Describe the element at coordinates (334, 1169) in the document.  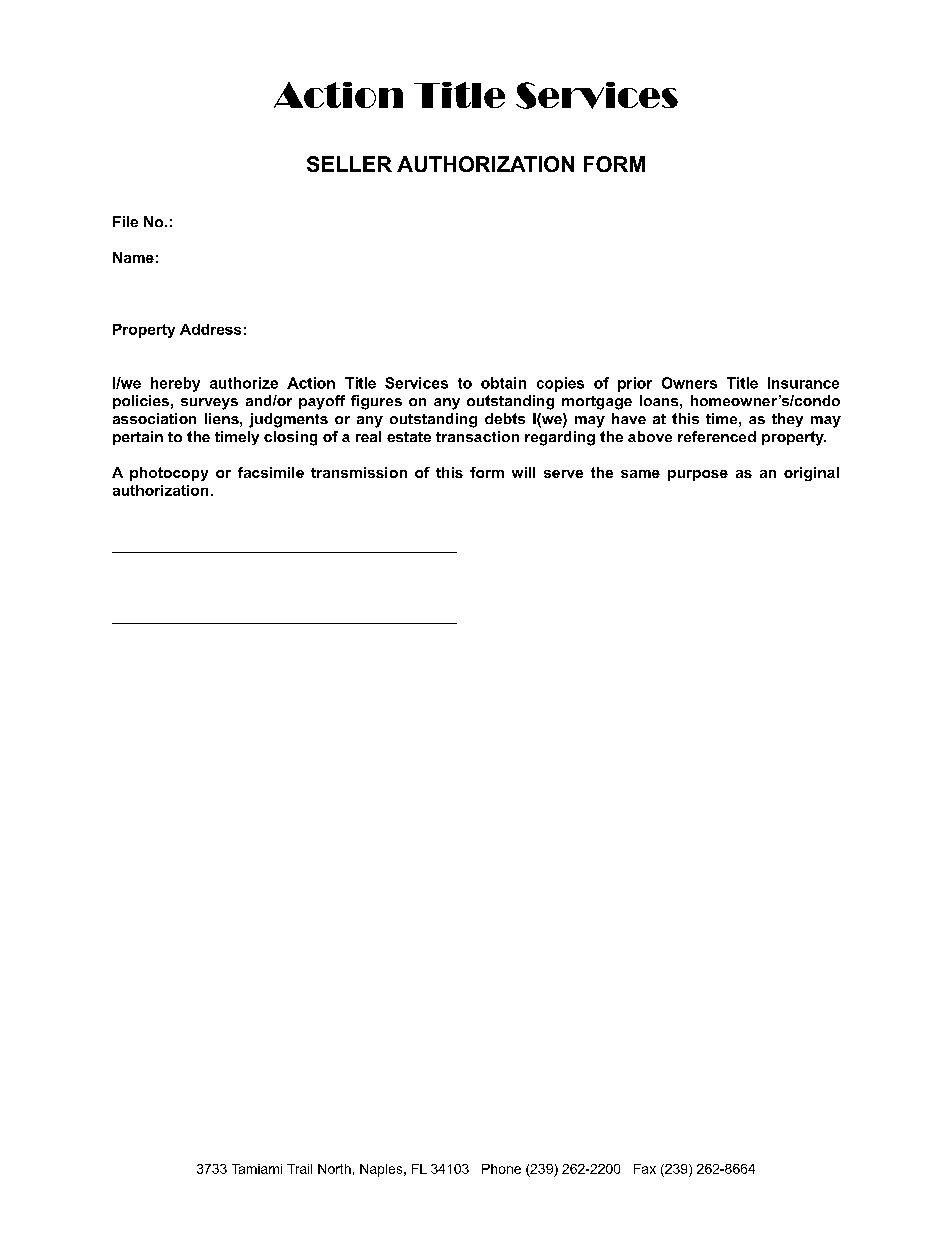
I see `North` at that location.
